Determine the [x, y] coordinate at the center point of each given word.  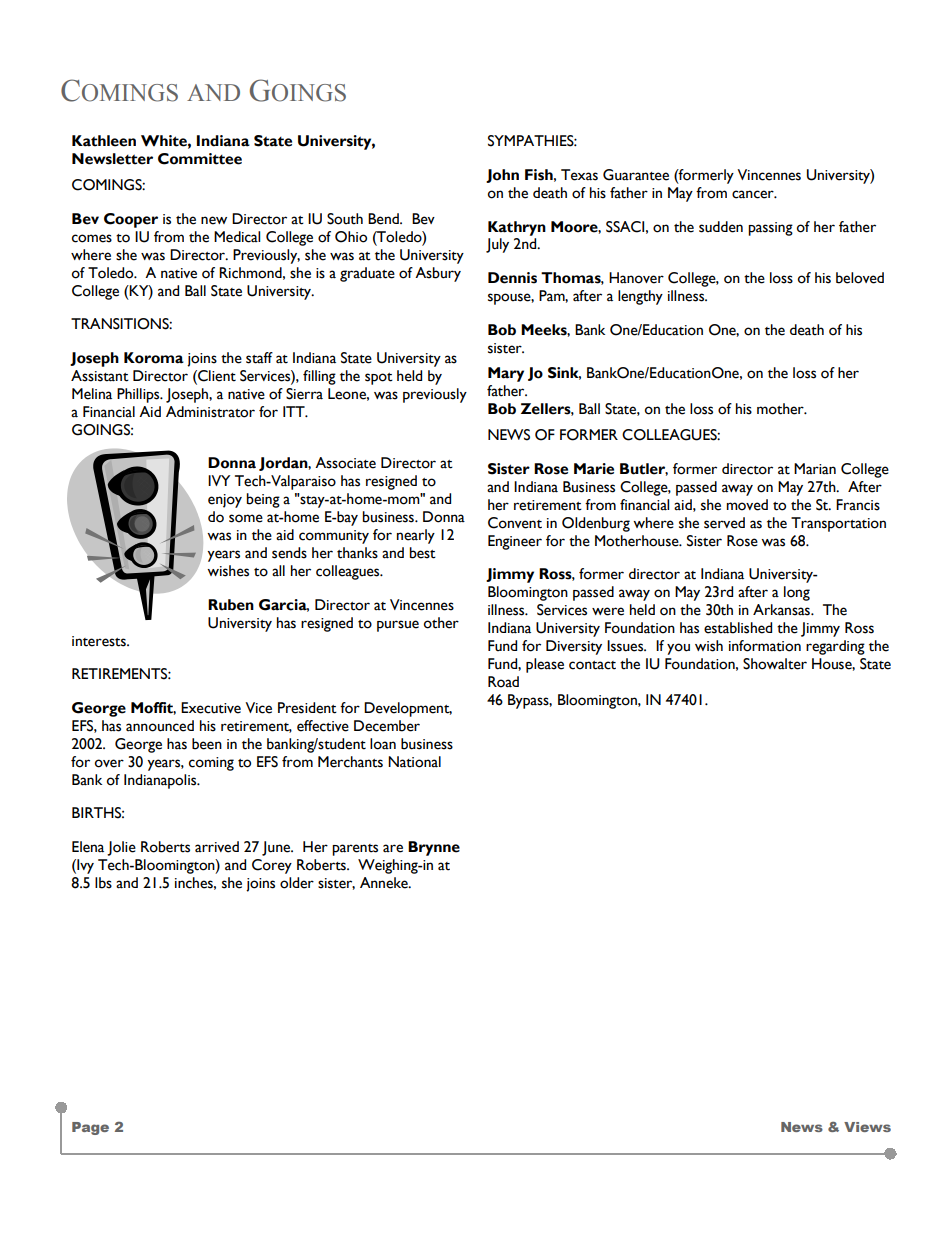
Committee [200, 159]
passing [770, 229]
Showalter [775, 664]
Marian [815, 469]
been [207, 744]
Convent [515, 523]
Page [90, 1128]
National [414, 762]
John [502, 176]
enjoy [225, 501]
